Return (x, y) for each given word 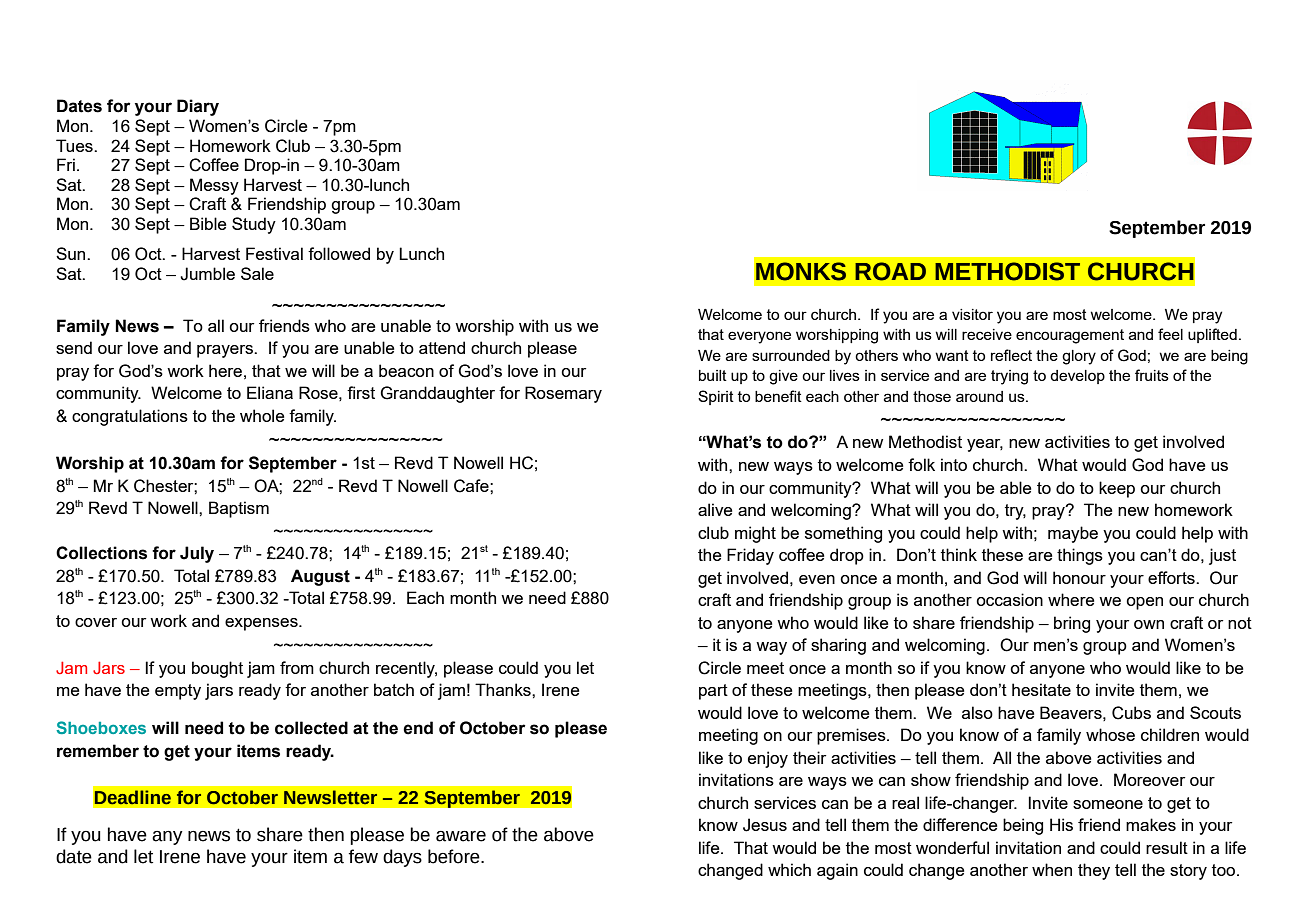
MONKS (801, 271)
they (1094, 871)
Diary (198, 107)
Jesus (765, 825)
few (363, 856)
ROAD (890, 271)
